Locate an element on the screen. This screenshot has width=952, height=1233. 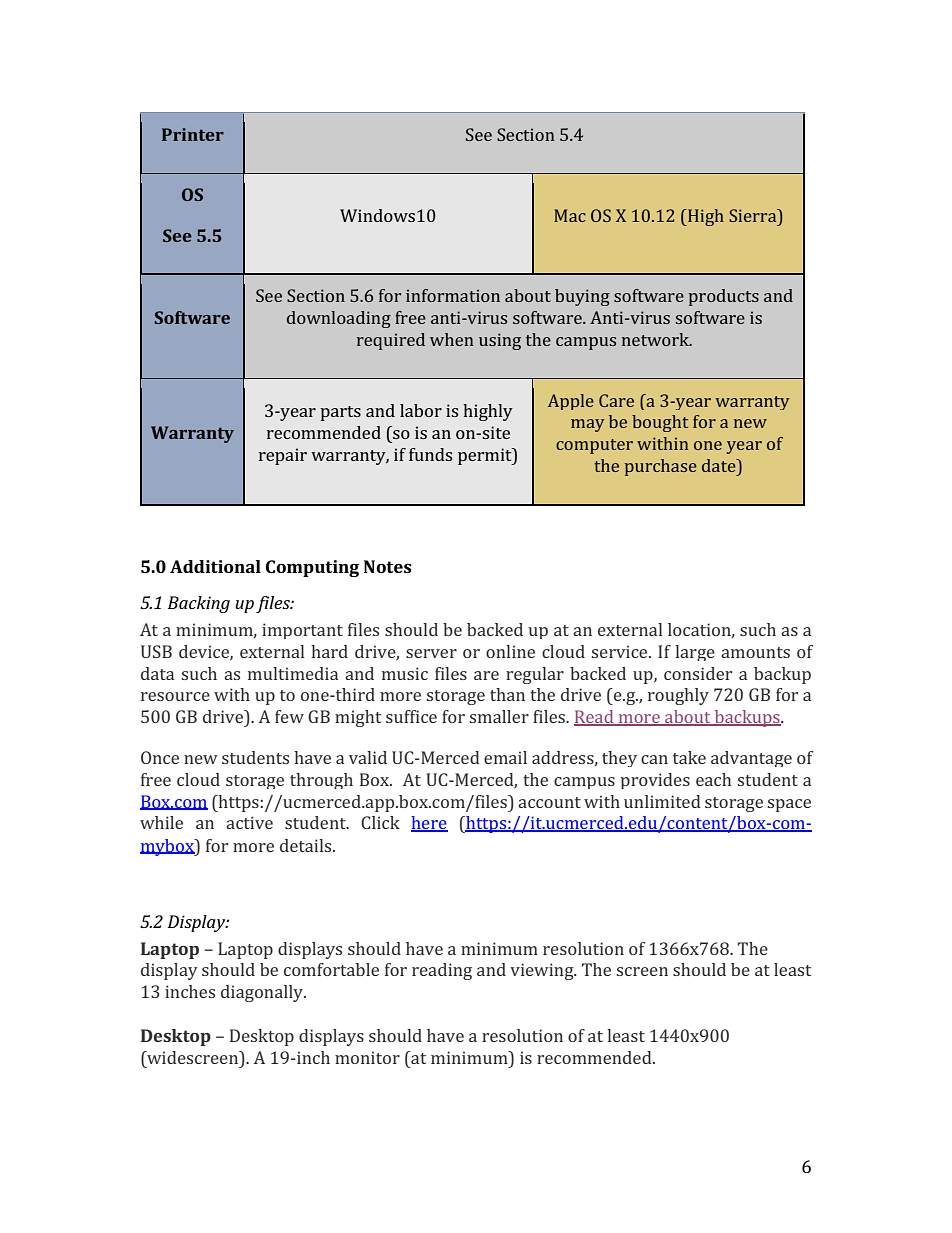
products is located at coordinates (724, 297).
